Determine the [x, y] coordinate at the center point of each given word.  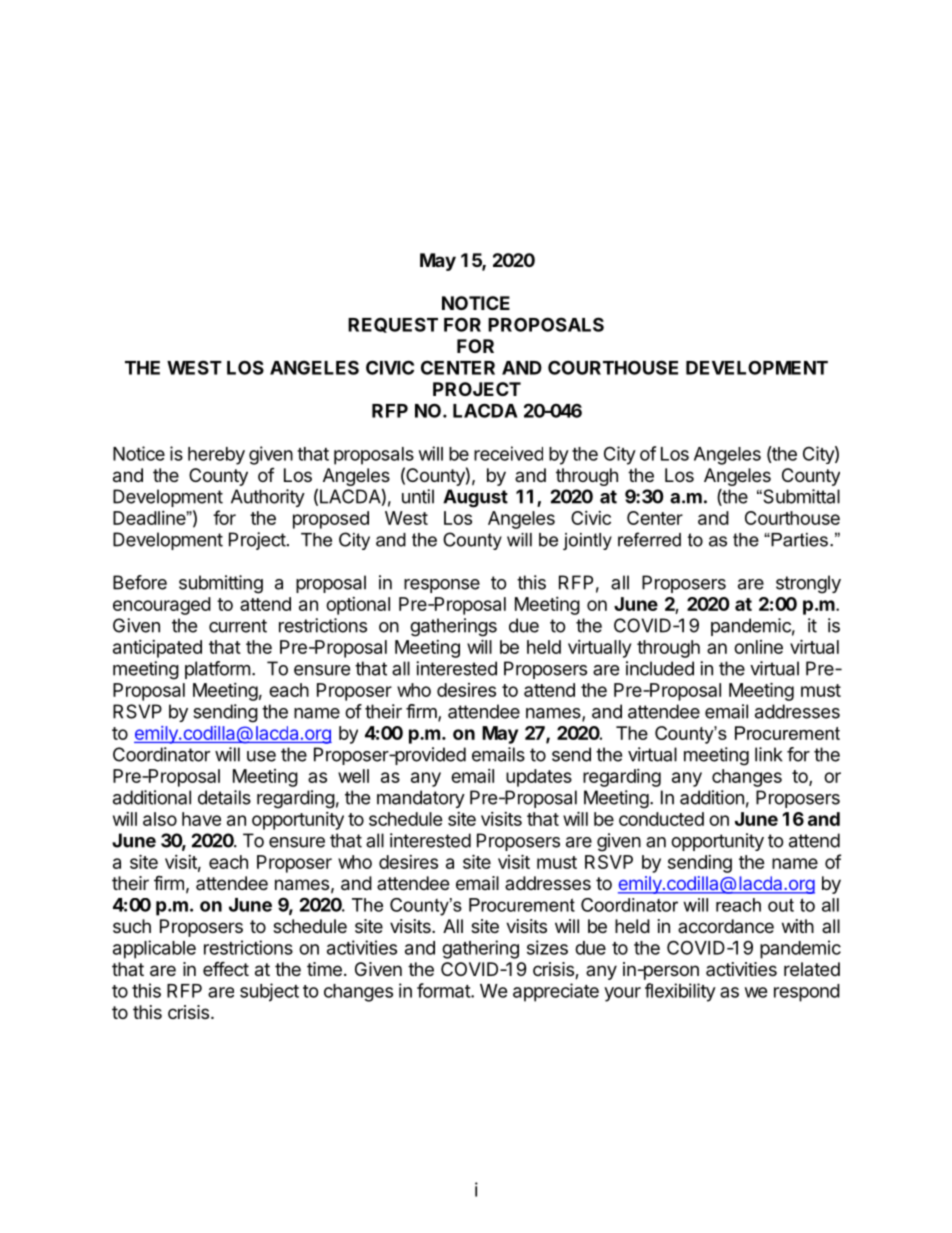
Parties [798, 540]
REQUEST [393, 325]
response [442, 586]
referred [649, 539]
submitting [221, 584]
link [769, 754]
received [508, 453]
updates [539, 778]
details [224, 797]
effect [226, 968]
